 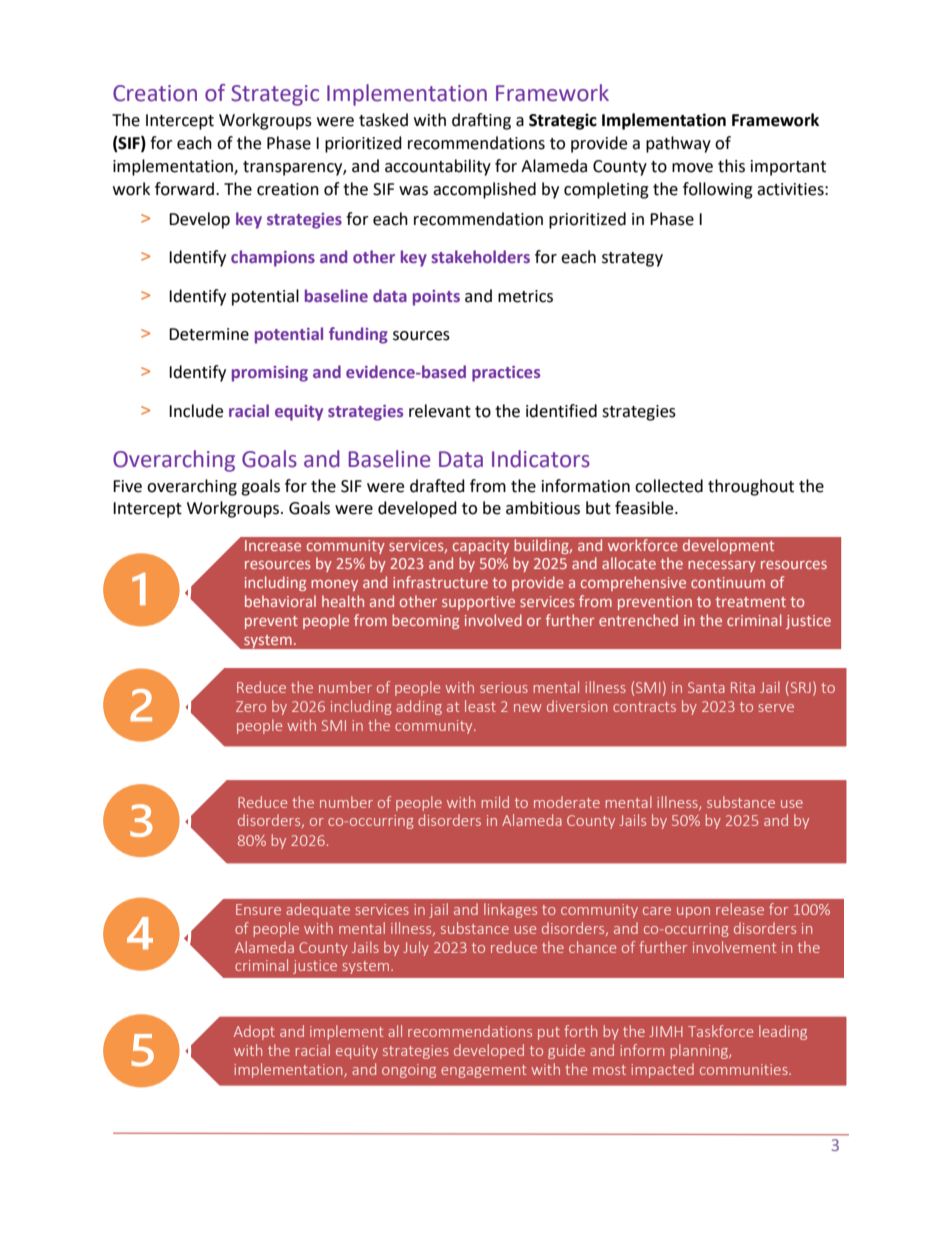 I want to click on engagement, so click(x=483, y=1071).
